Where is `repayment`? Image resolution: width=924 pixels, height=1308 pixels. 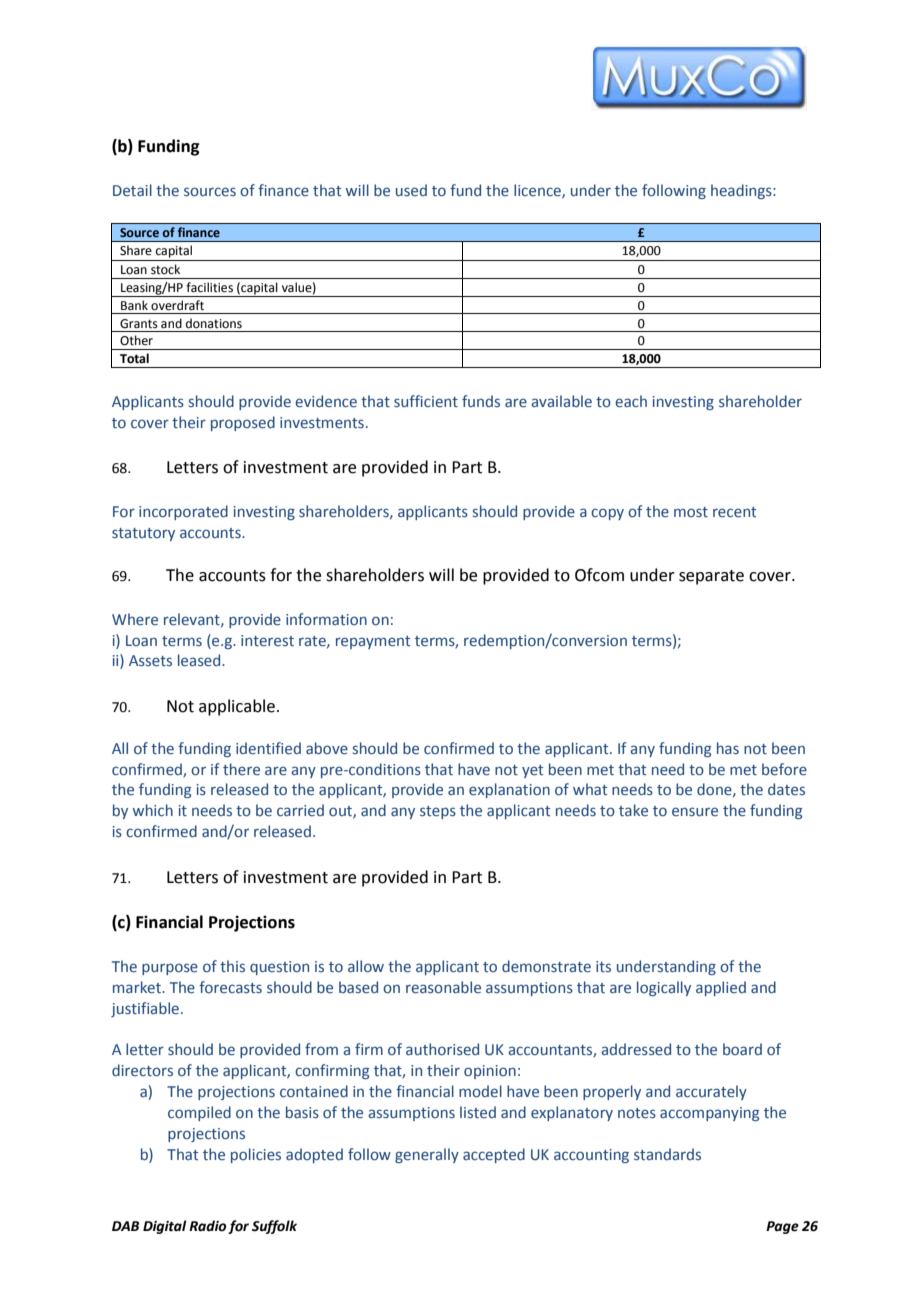
repayment is located at coordinates (373, 642).
